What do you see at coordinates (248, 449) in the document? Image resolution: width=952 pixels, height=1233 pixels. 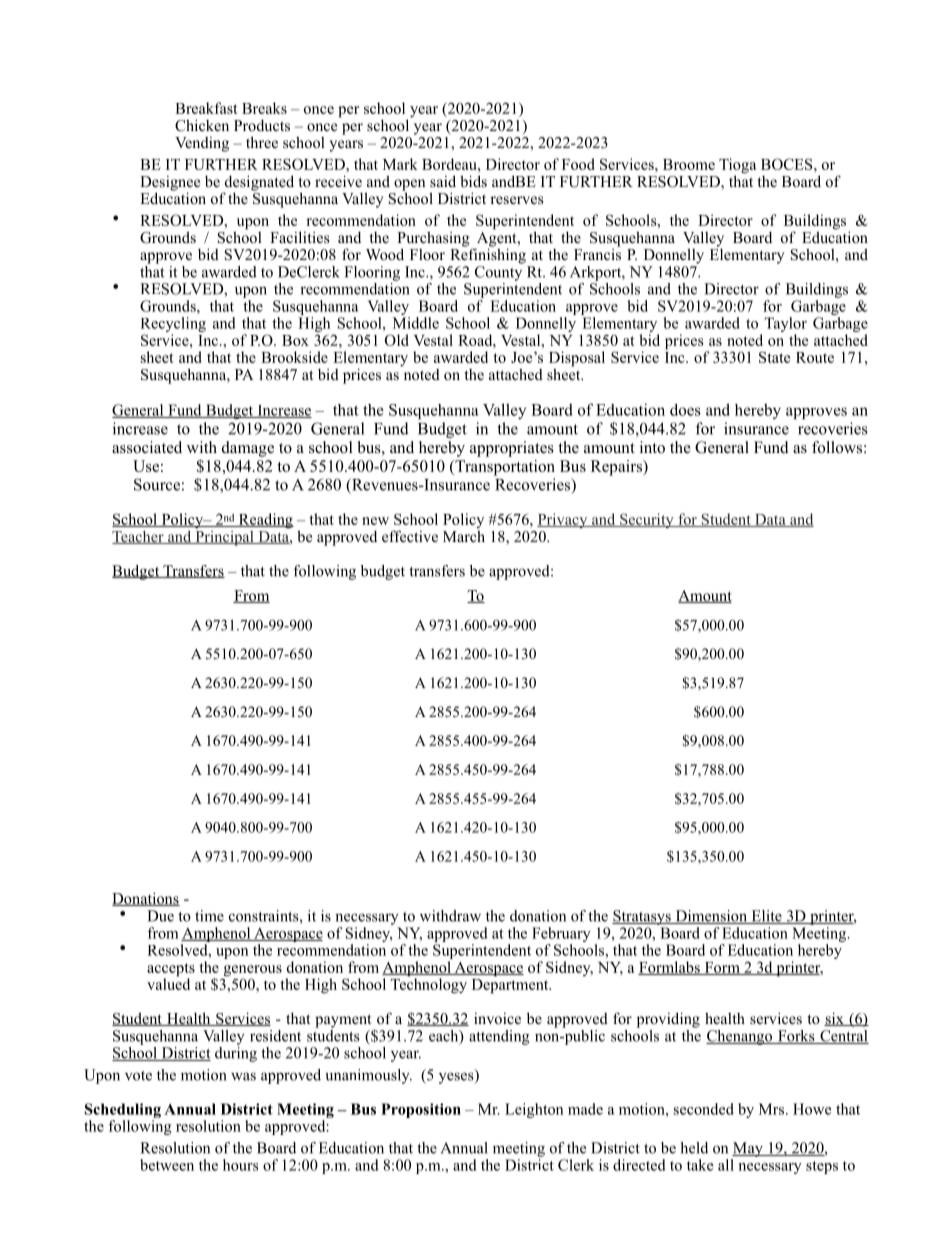 I see `damage` at bounding box center [248, 449].
